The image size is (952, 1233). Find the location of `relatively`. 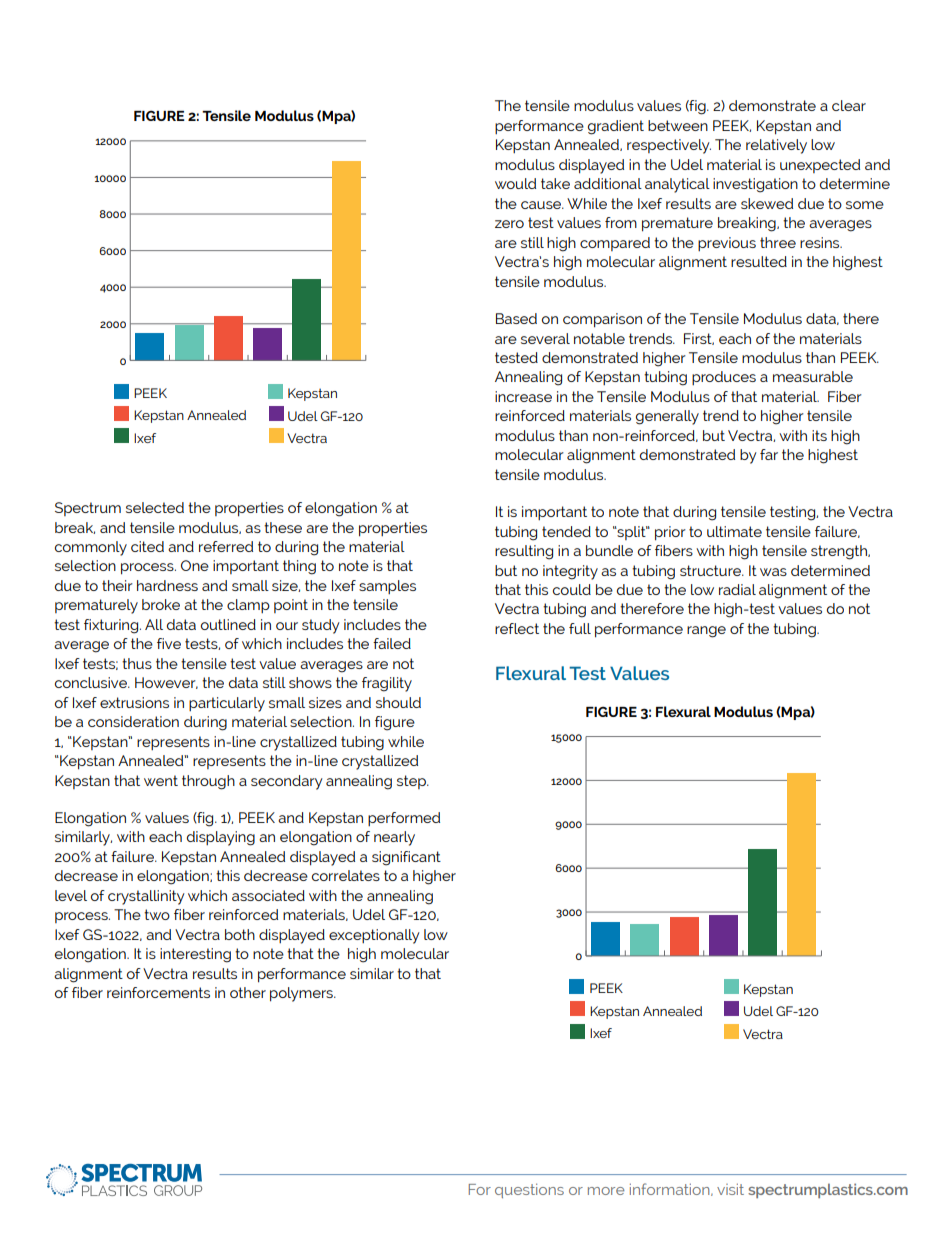

relatively is located at coordinates (776, 146).
